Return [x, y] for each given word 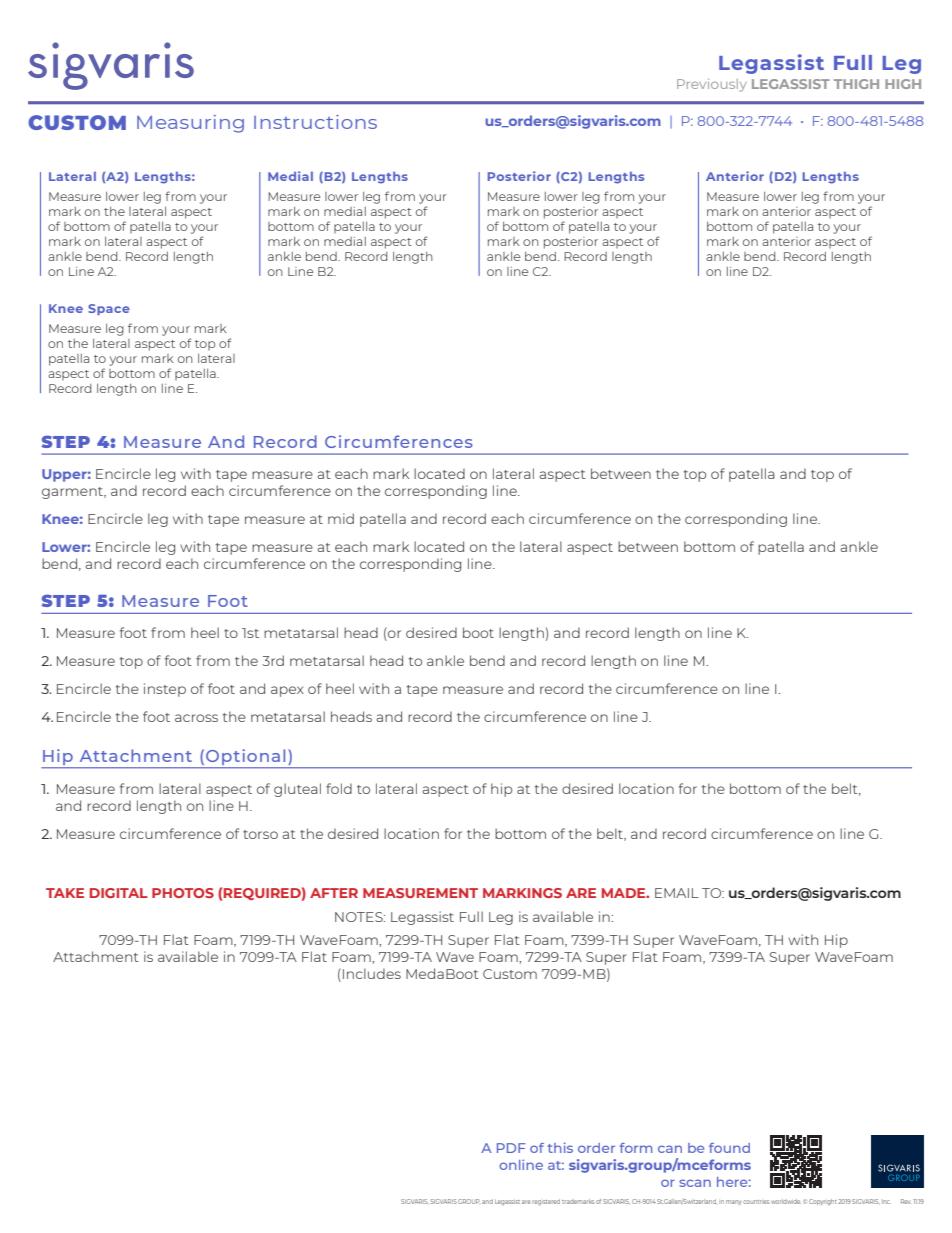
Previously [712, 85]
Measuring [190, 124]
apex [287, 691]
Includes [372, 973]
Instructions [315, 122]
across [196, 718]
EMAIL [677, 893]
